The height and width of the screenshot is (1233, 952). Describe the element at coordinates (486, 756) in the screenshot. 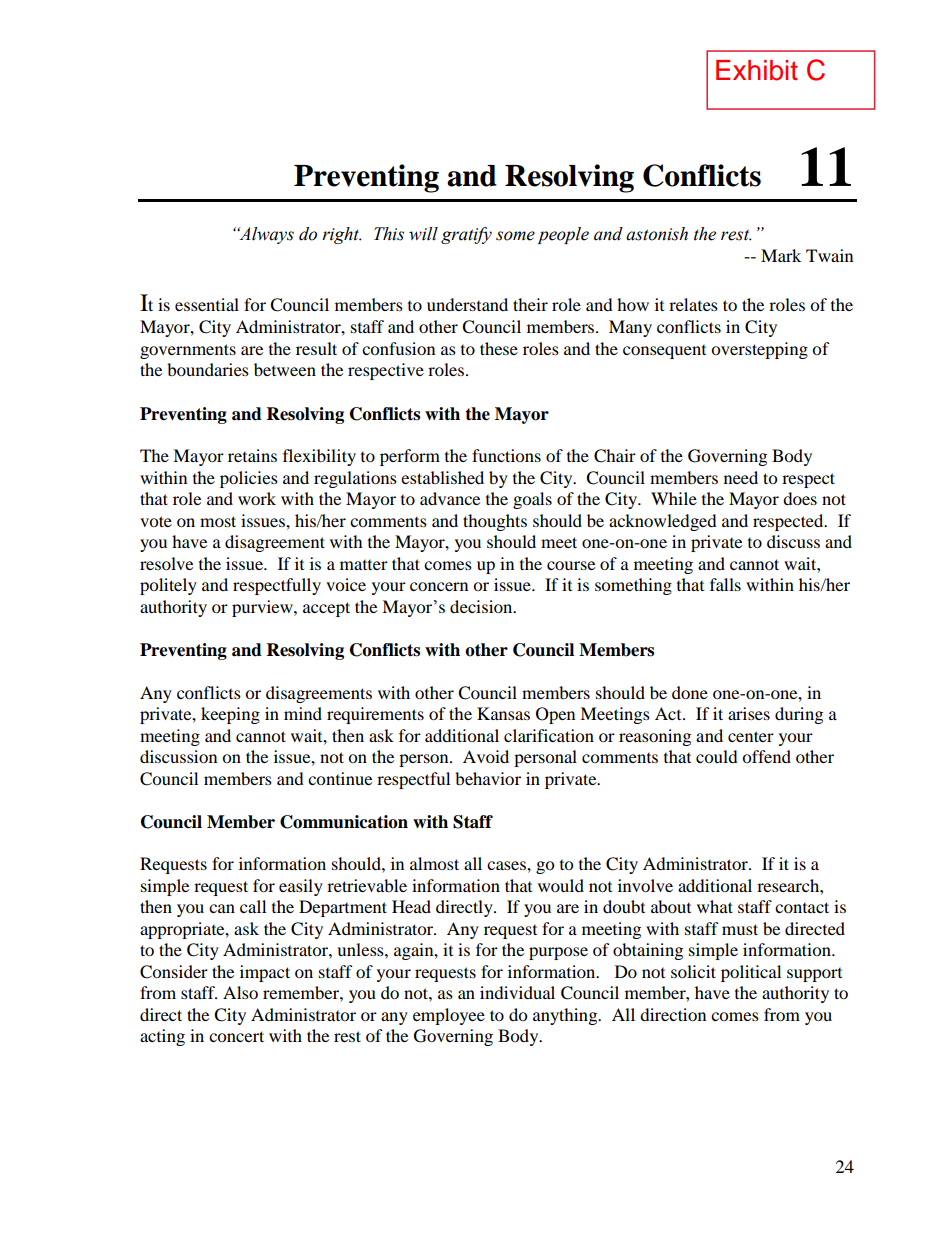

I see `Avoid` at that location.
